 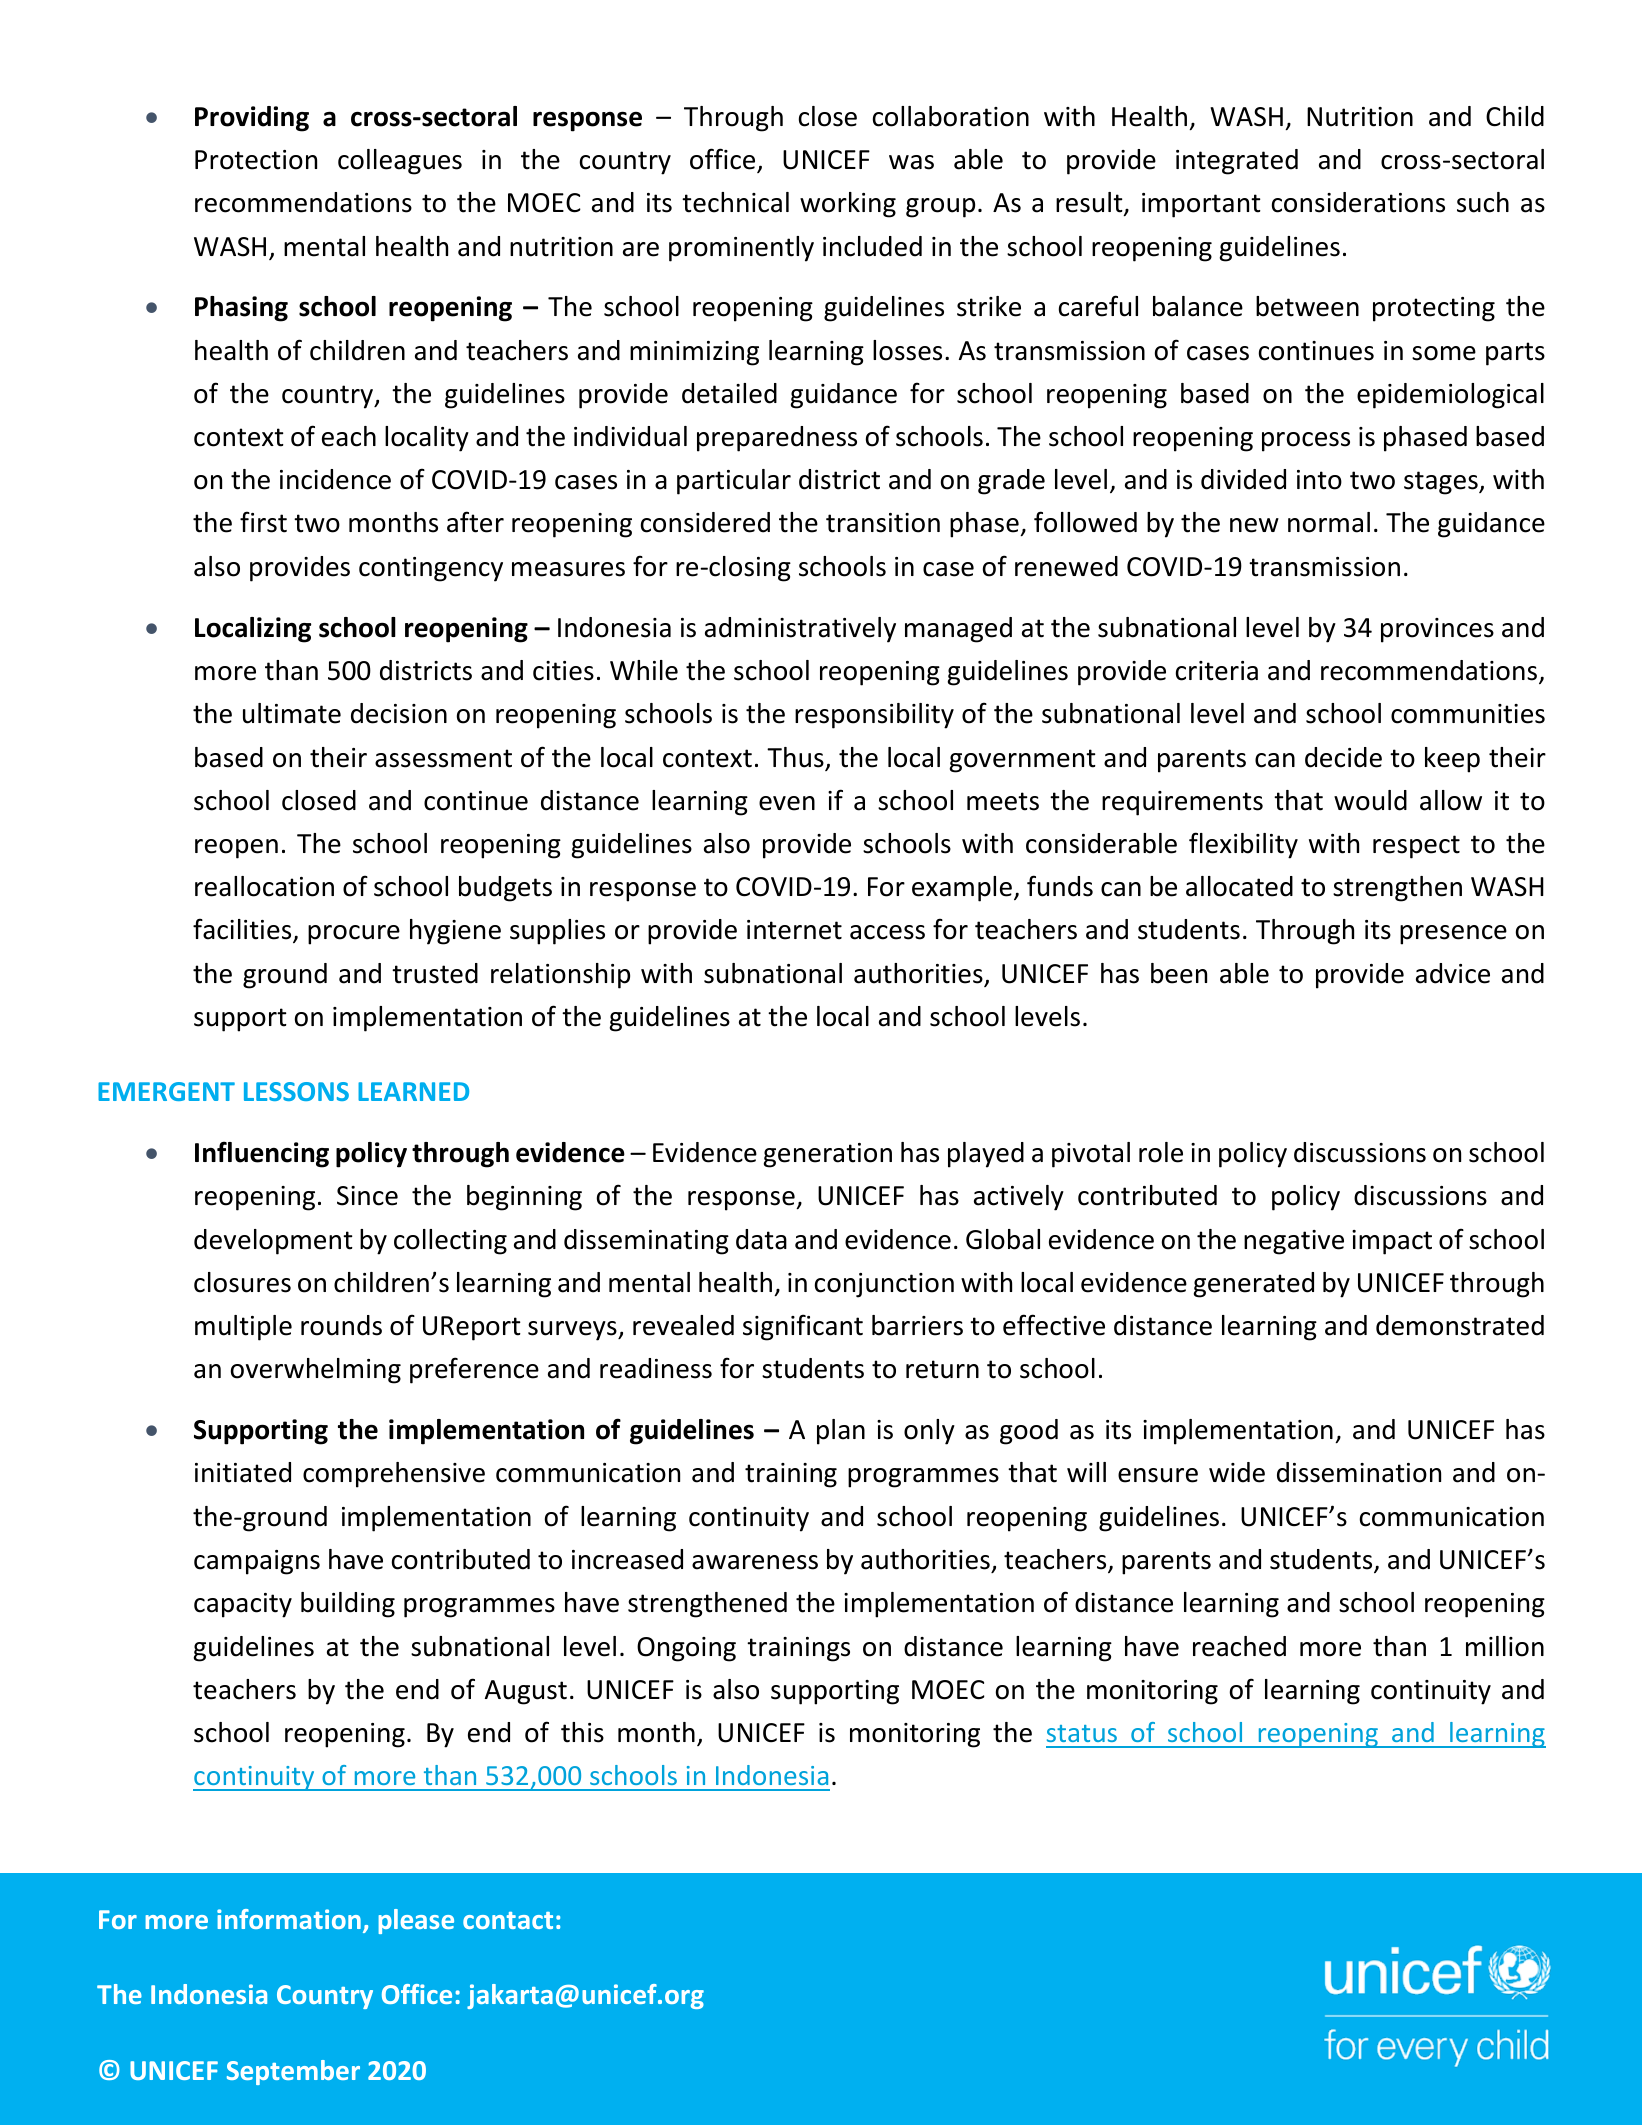 What do you see at coordinates (1358, 202) in the screenshot?
I see `considerations` at bounding box center [1358, 202].
